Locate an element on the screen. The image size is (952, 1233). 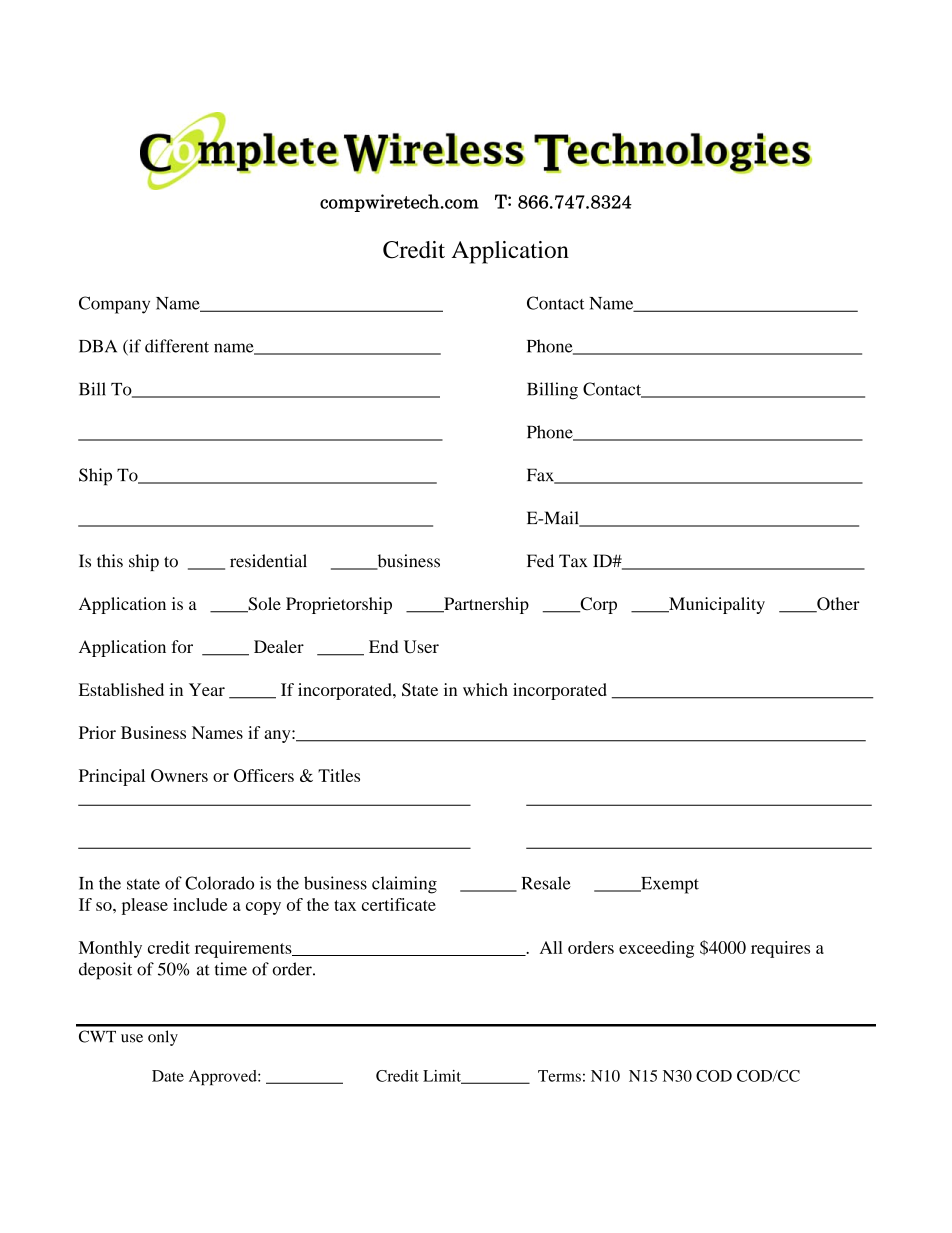
End is located at coordinates (383, 646).
